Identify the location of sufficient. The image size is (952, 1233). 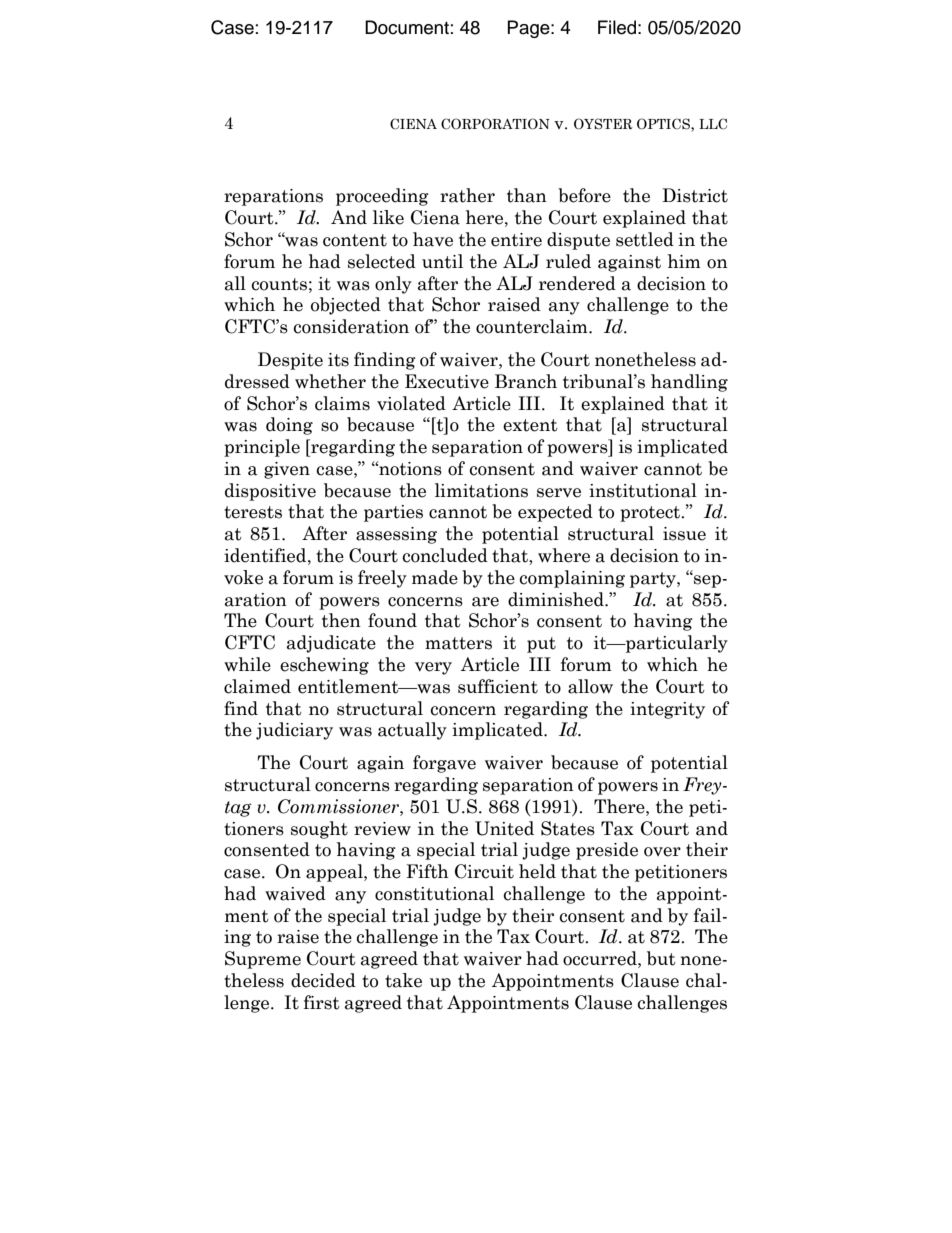
(498, 686).
